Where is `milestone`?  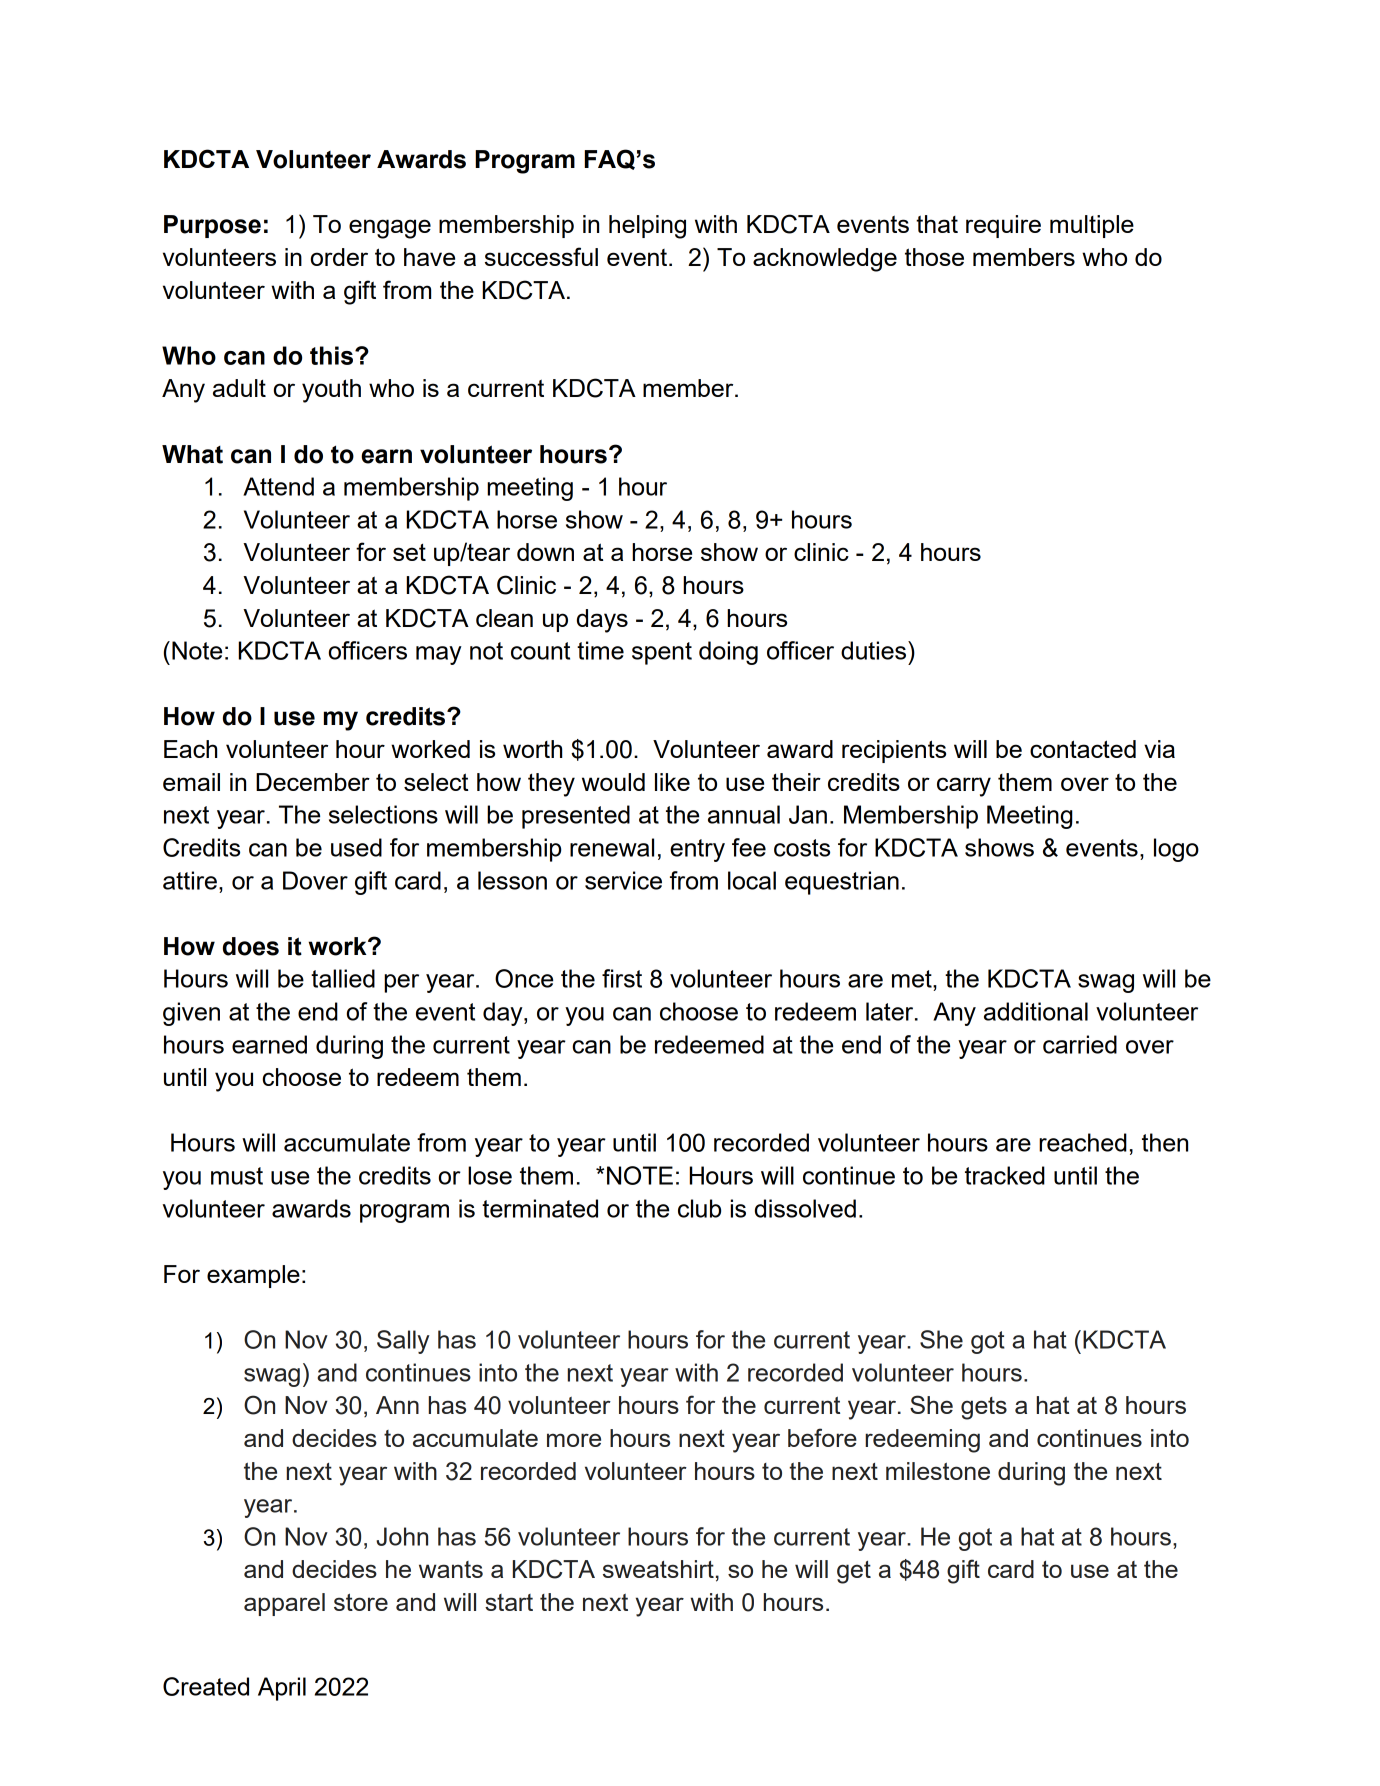
milestone is located at coordinates (938, 1471).
